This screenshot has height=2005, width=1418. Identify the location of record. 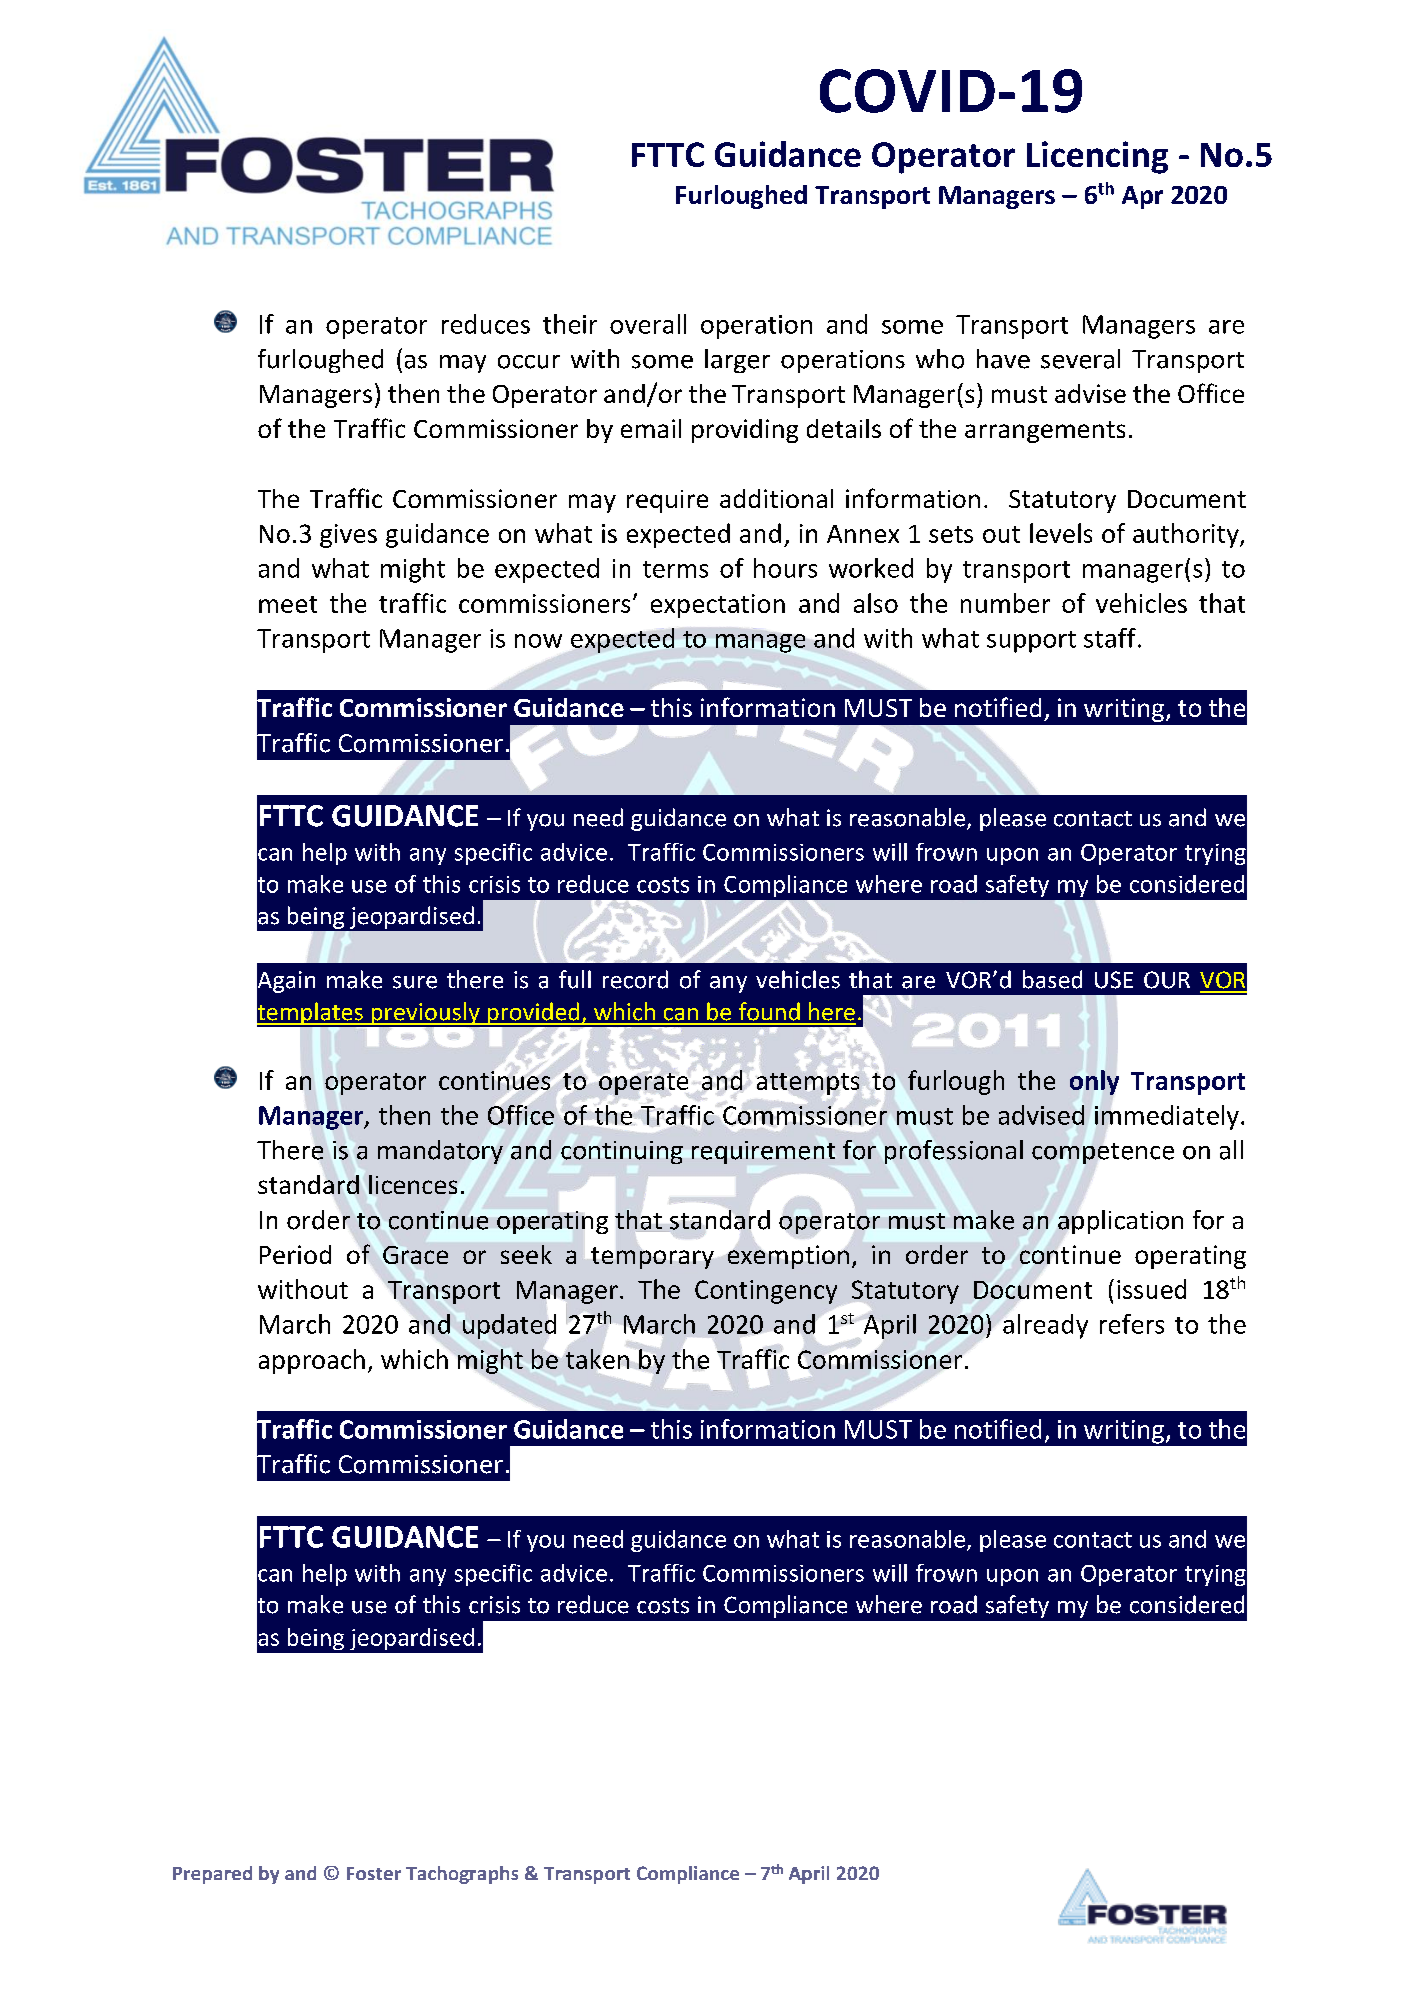
(635, 979).
